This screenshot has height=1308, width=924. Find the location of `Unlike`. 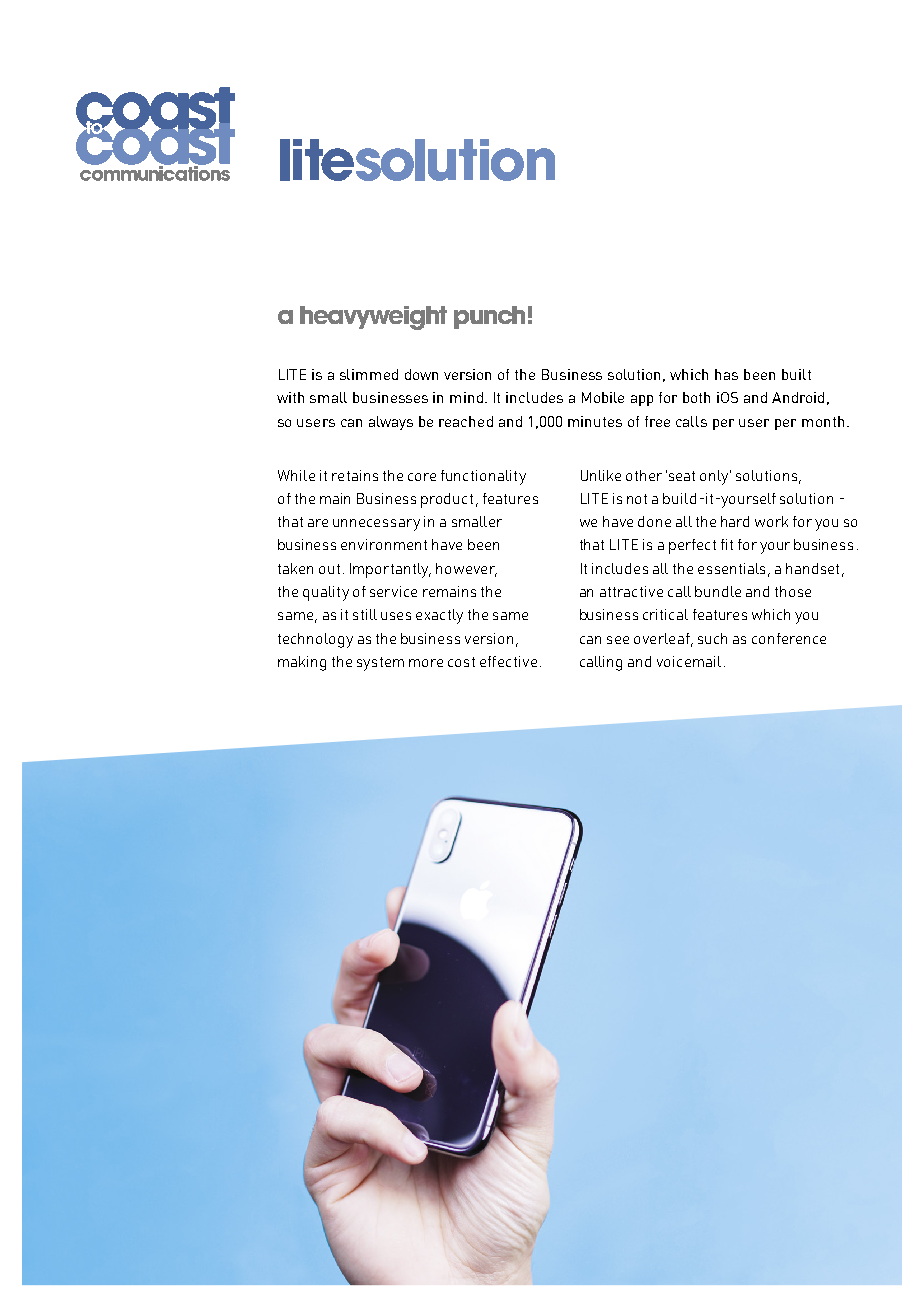

Unlike is located at coordinates (601, 475).
